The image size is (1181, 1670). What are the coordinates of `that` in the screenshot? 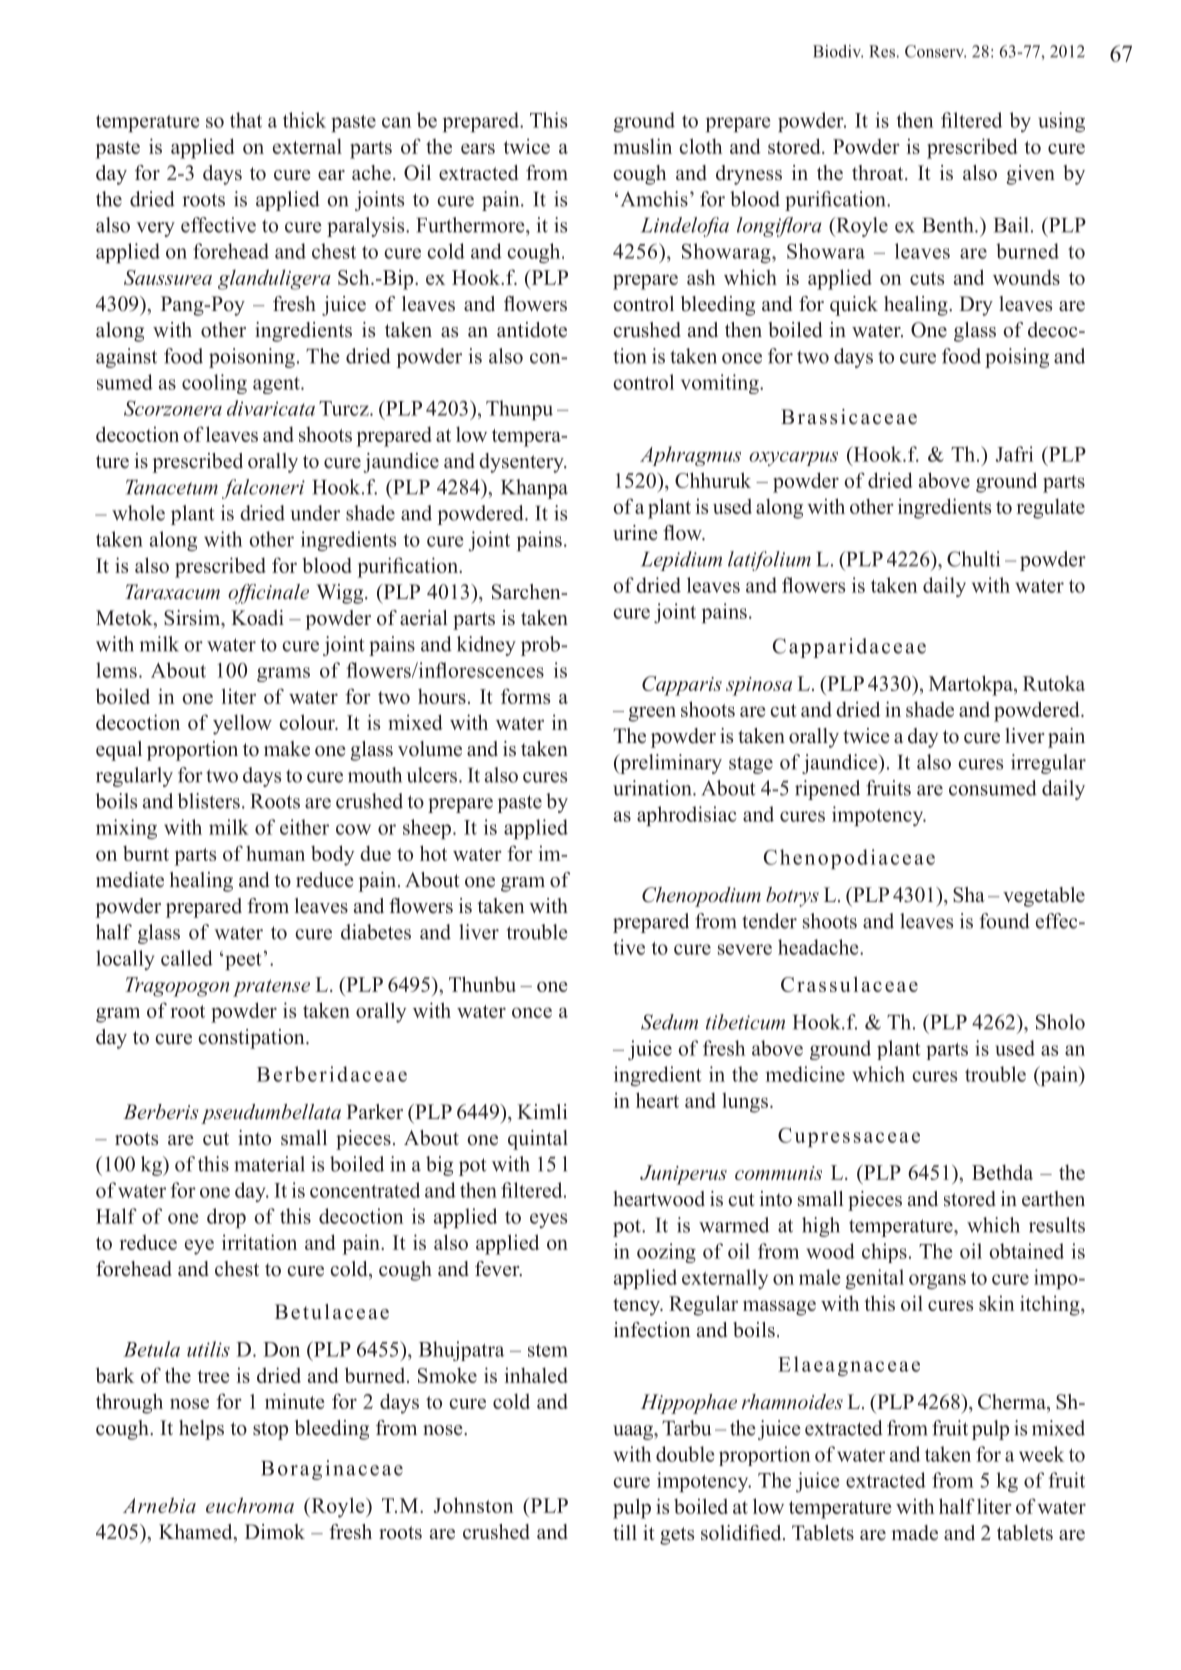 It's located at (246, 120).
